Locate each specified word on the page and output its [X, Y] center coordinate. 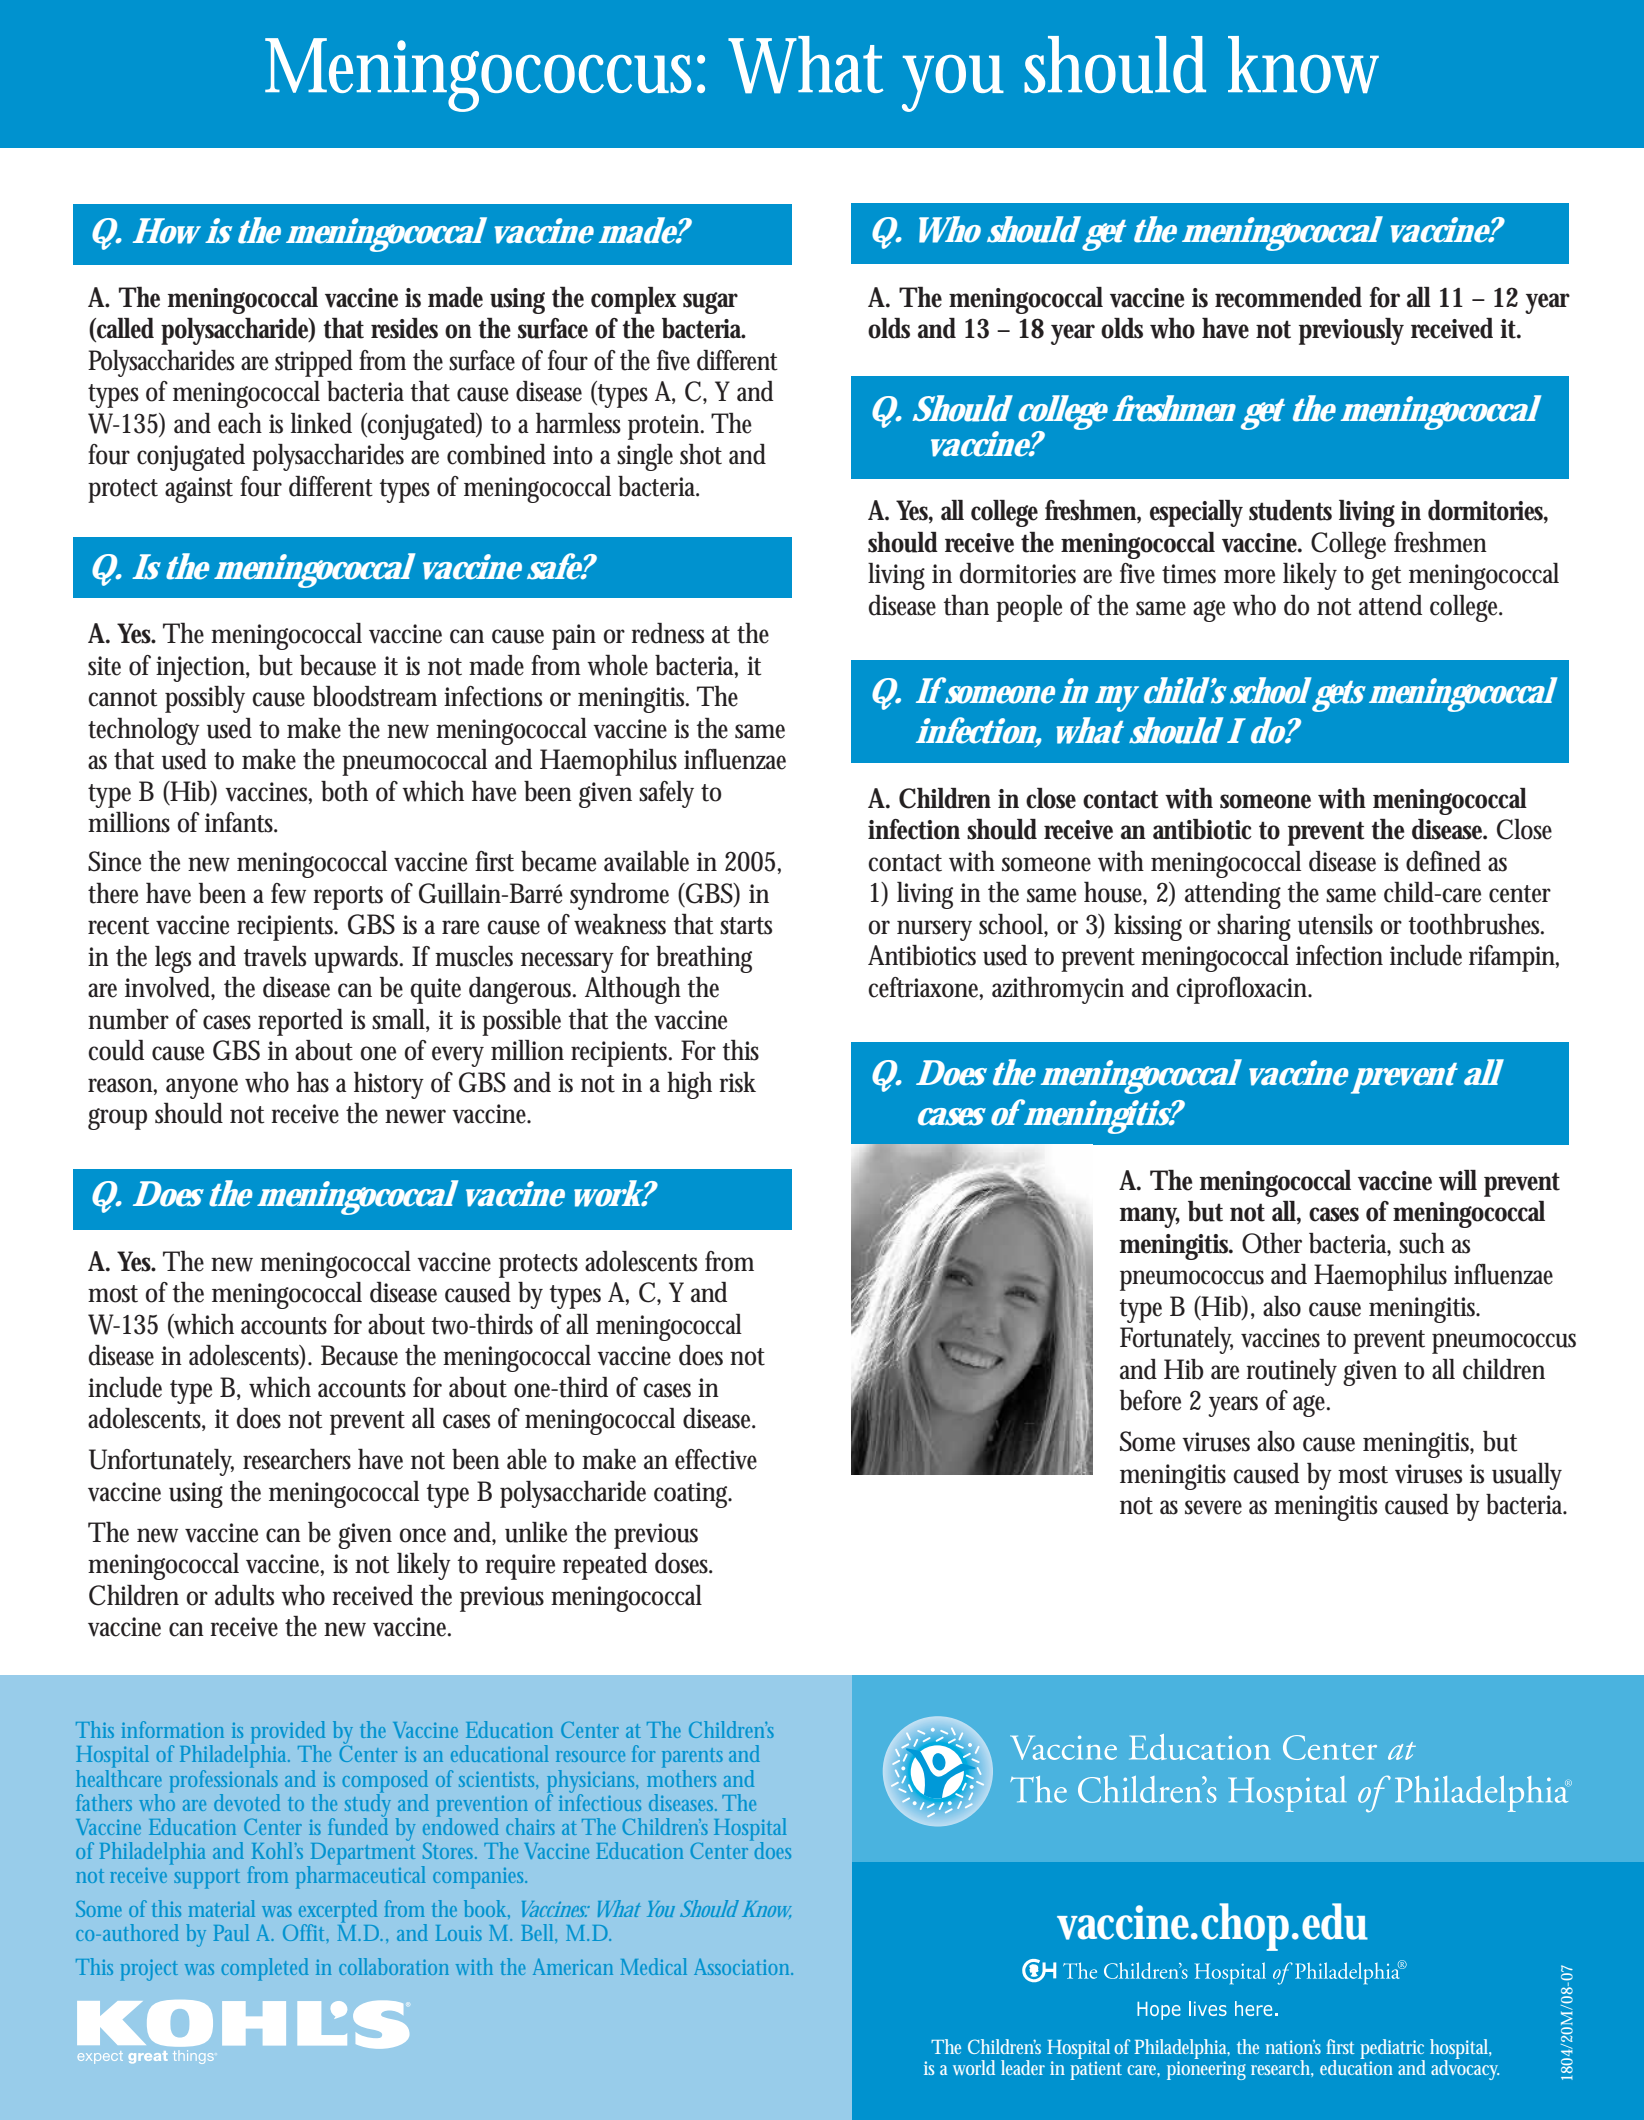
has [313, 1082]
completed [264, 1969]
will [1458, 1180]
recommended [1288, 297]
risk [737, 1082]
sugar [710, 303]
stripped [314, 363]
